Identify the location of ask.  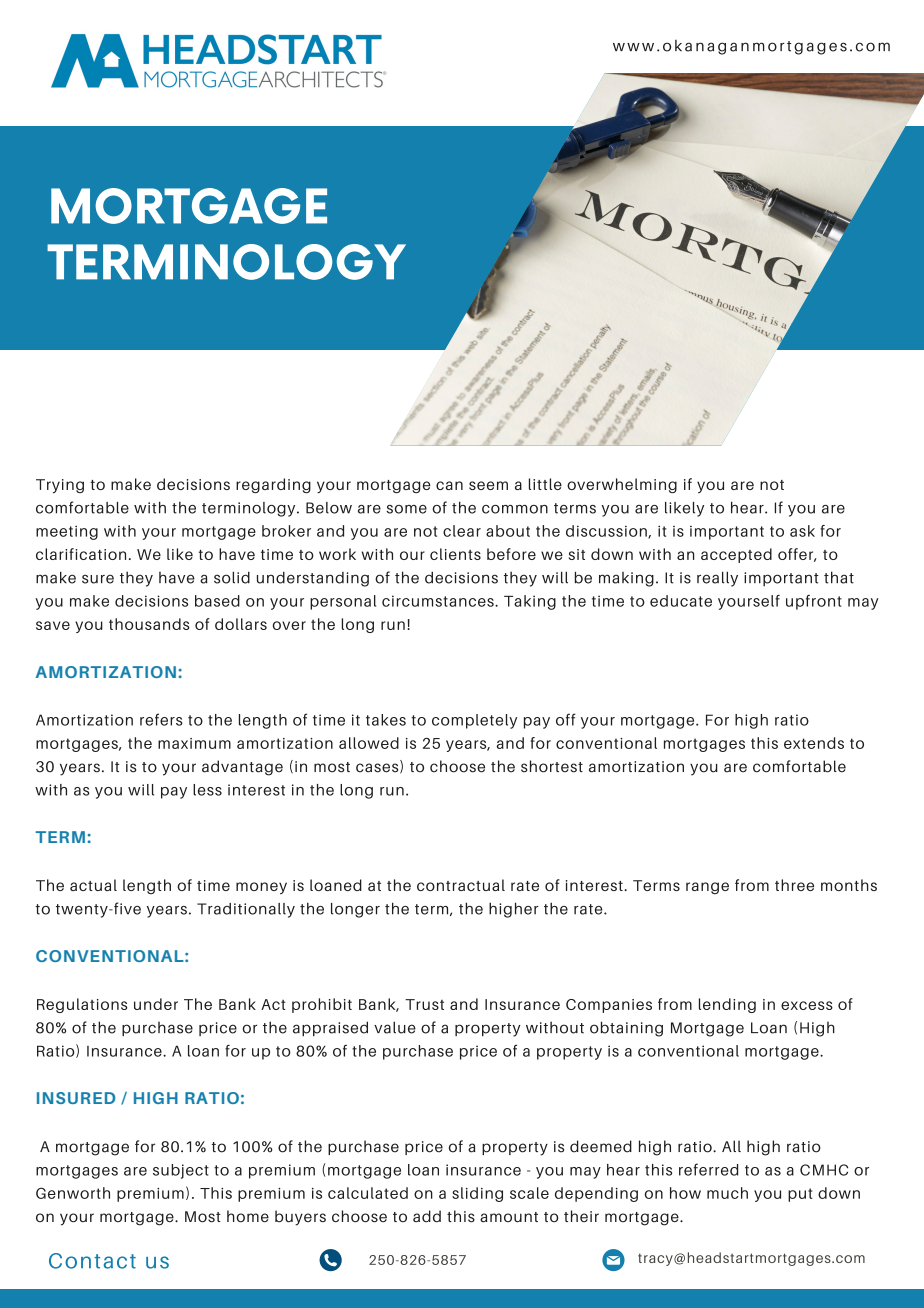
(802, 531).
